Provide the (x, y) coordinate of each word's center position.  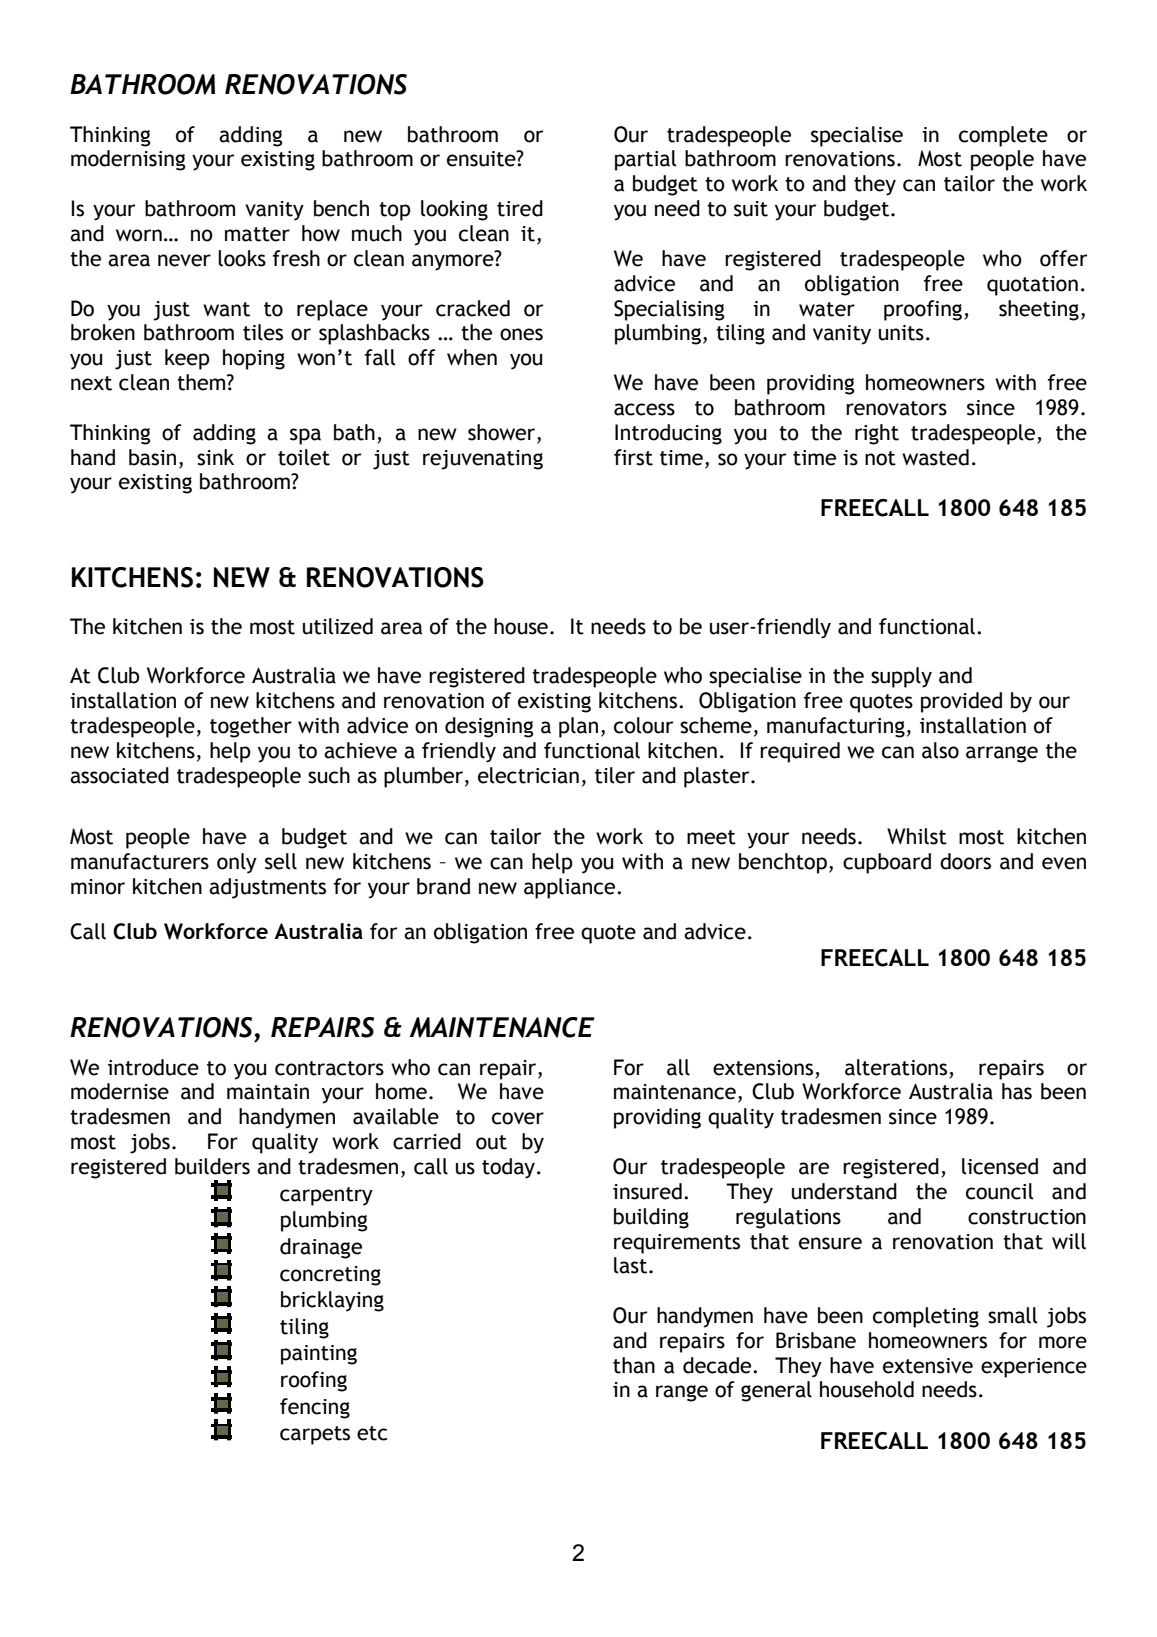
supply (901, 677)
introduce (153, 1067)
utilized (338, 626)
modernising (128, 160)
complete (1003, 136)
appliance (571, 888)
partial (646, 160)
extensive (928, 1366)
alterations (896, 1067)
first (633, 457)
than (634, 1365)
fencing (315, 1408)
